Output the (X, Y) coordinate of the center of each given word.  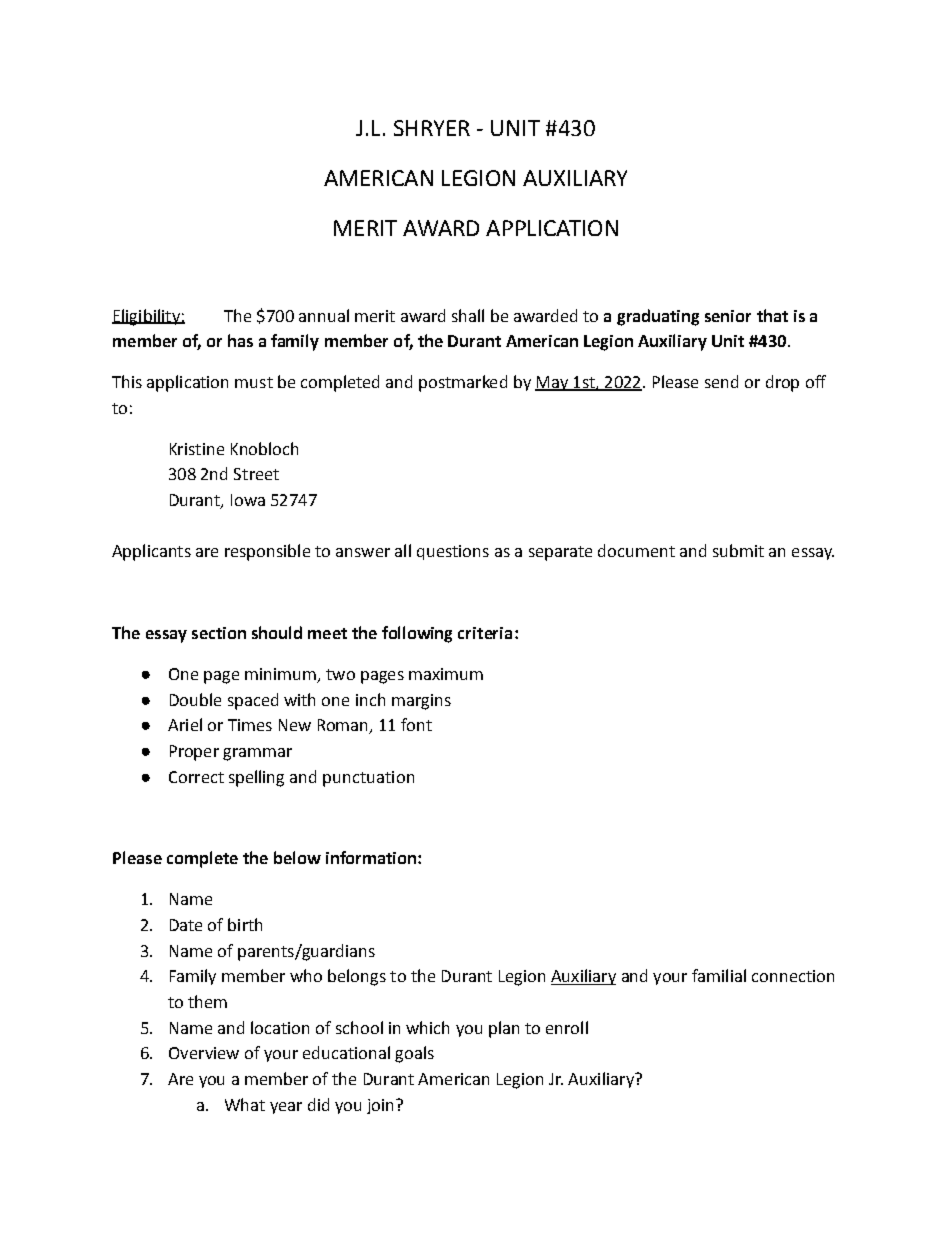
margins (421, 702)
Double (195, 699)
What (245, 1104)
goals (414, 1054)
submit (738, 550)
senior (728, 316)
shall (468, 315)
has (240, 340)
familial (719, 975)
